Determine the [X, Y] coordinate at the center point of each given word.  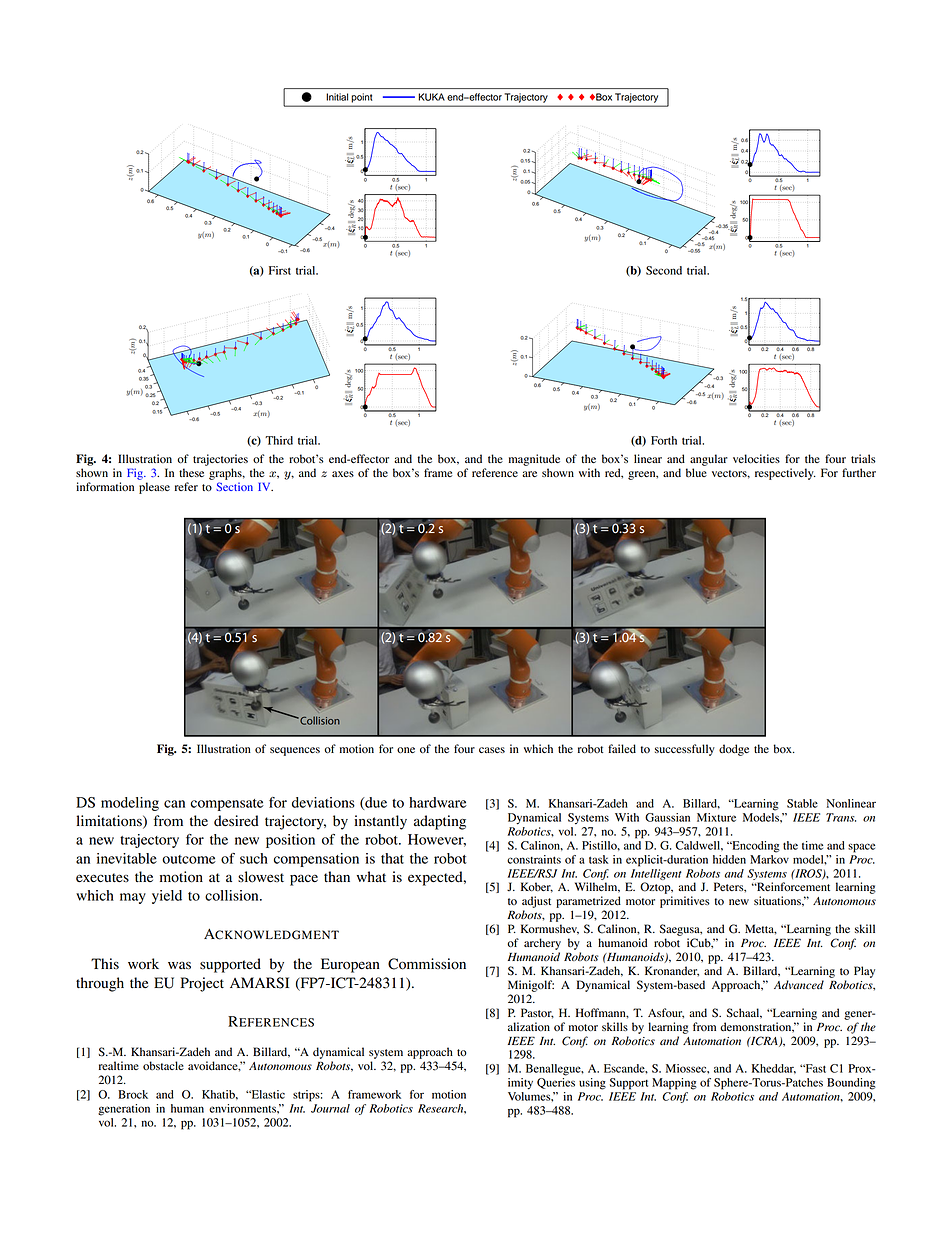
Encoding [755, 847]
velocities [756, 459]
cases [492, 750]
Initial [337, 97]
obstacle [163, 1065]
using [592, 1084]
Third [279, 440]
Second [664, 270]
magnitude [534, 460]
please [154, 488]
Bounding [851, 1084]
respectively [785, 474]
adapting [440, 822]
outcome [189, 859]
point [362, 97]
